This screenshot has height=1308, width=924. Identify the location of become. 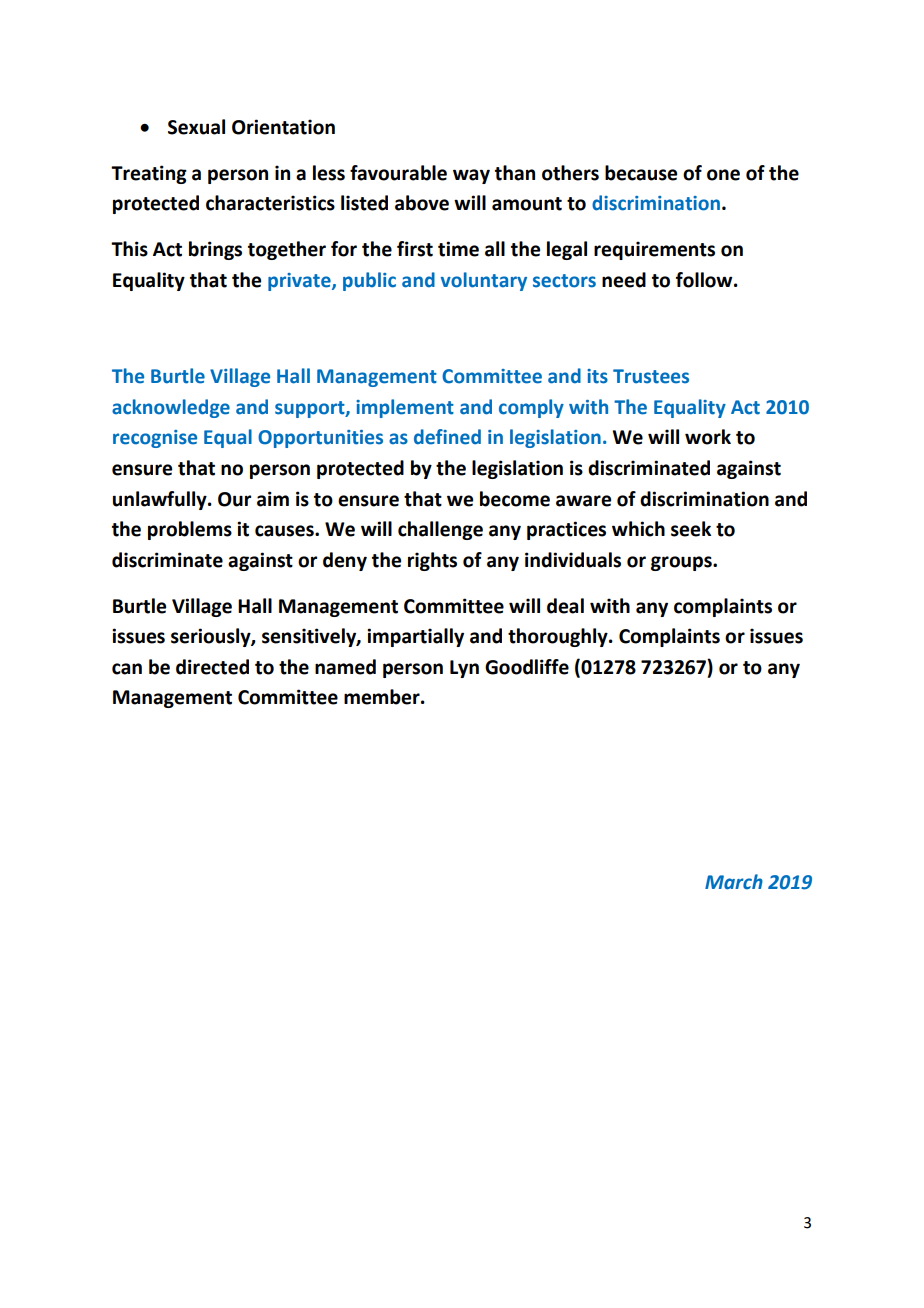
(515, 499).
